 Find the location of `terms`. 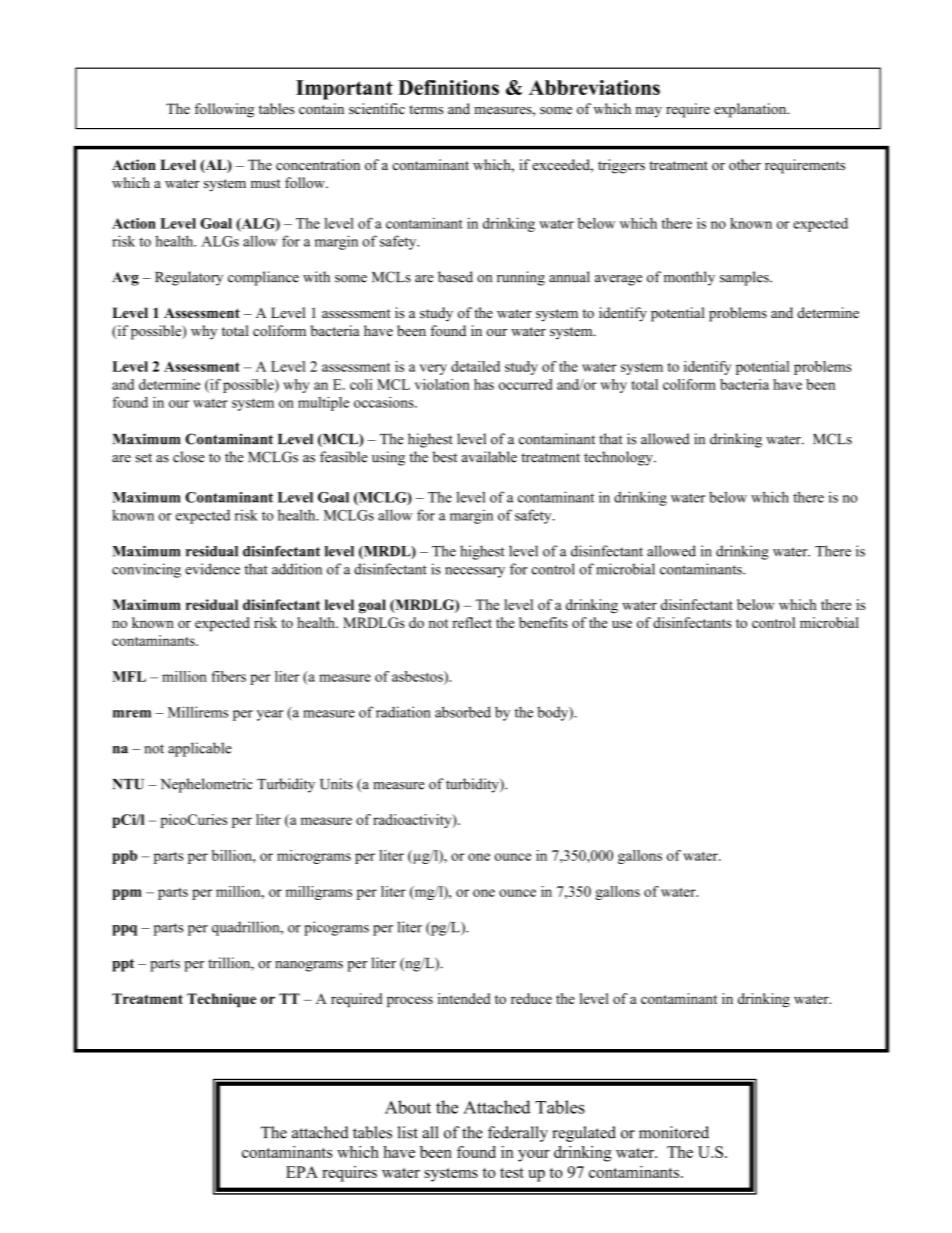

terms is located at coordinates (426, 109).
